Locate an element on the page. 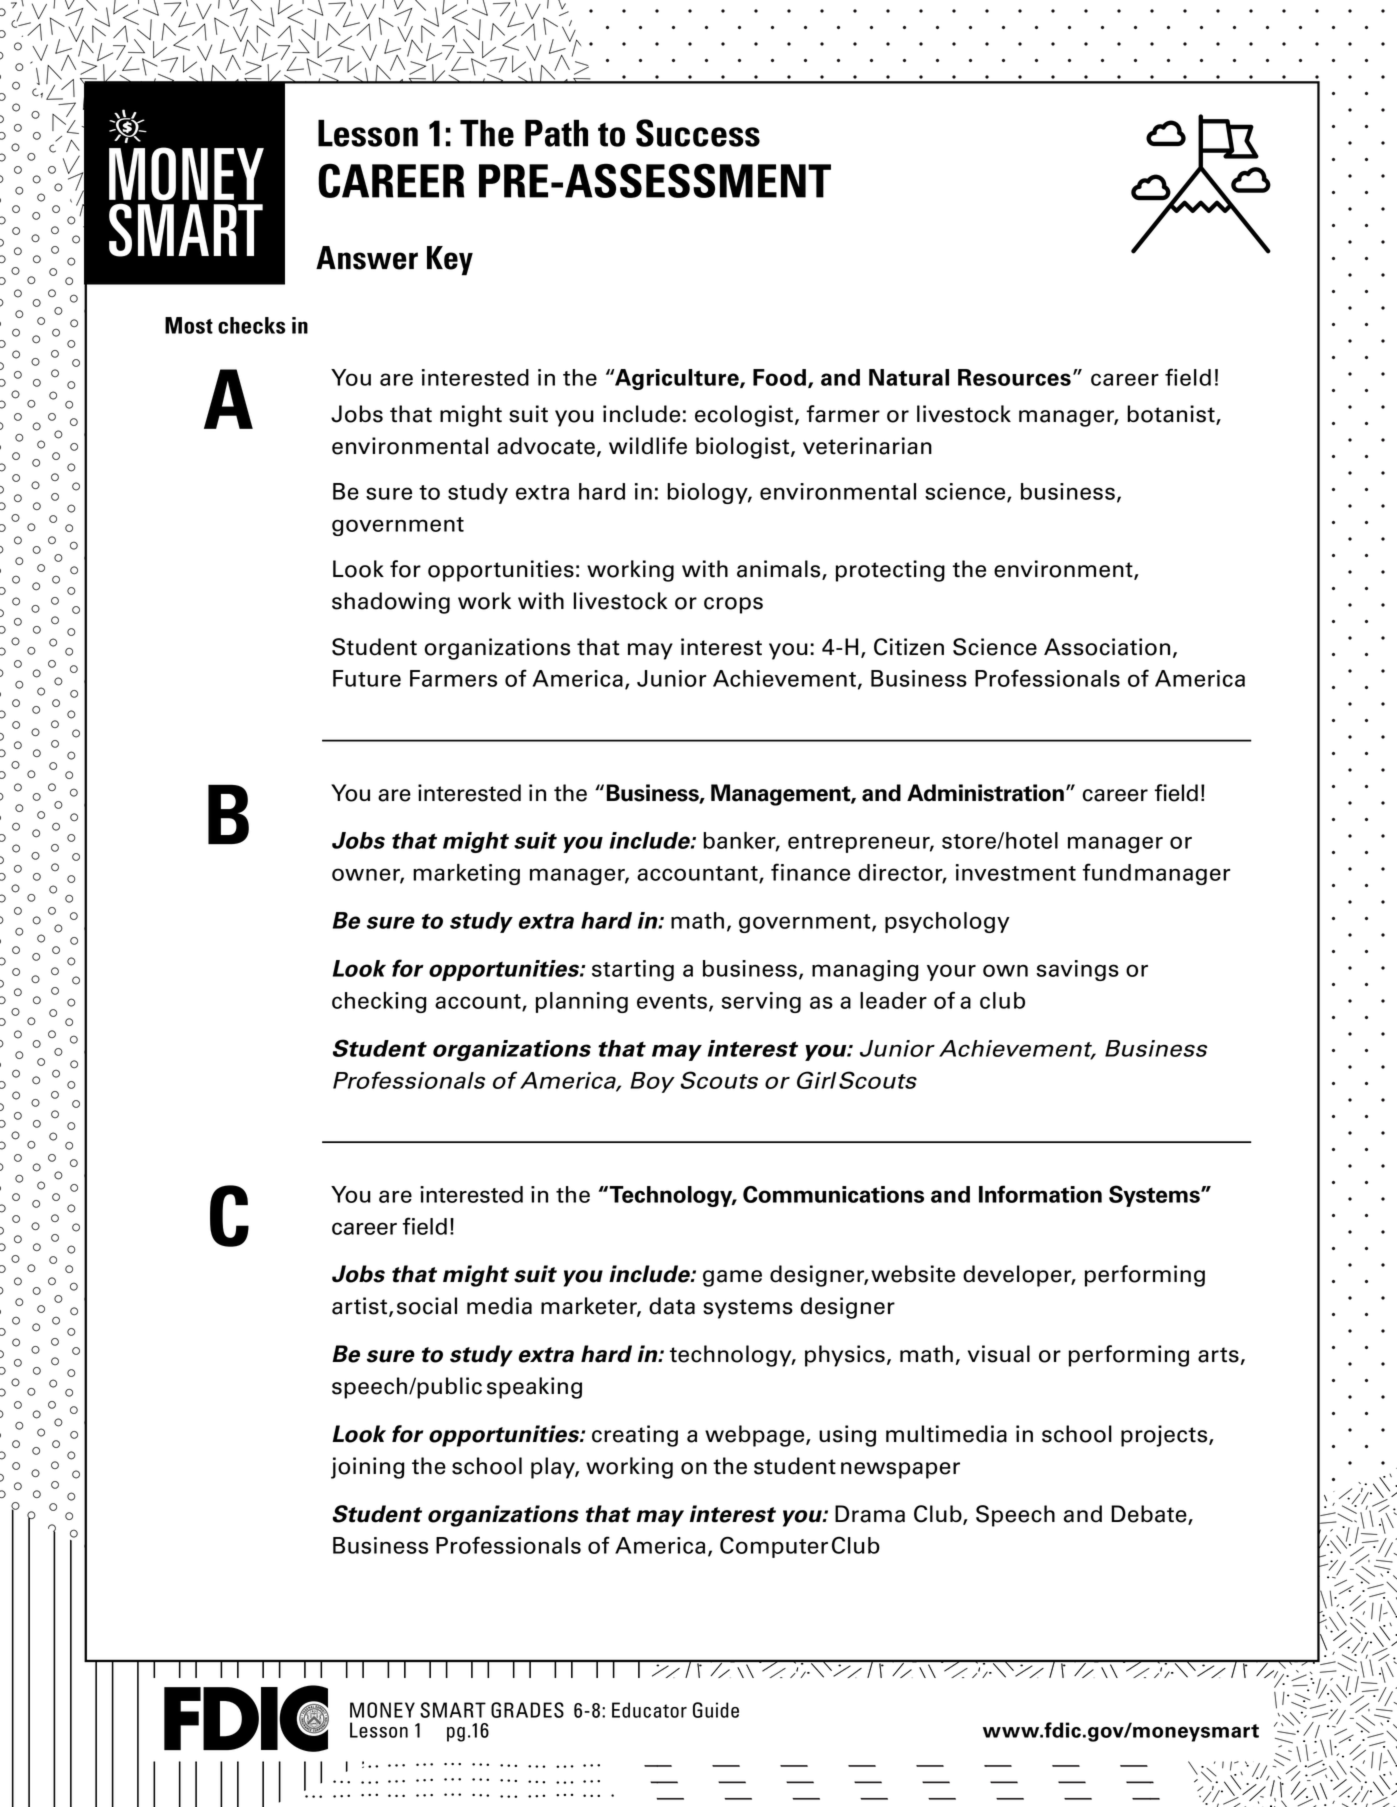  Success is located at coordinates (698, 133).
